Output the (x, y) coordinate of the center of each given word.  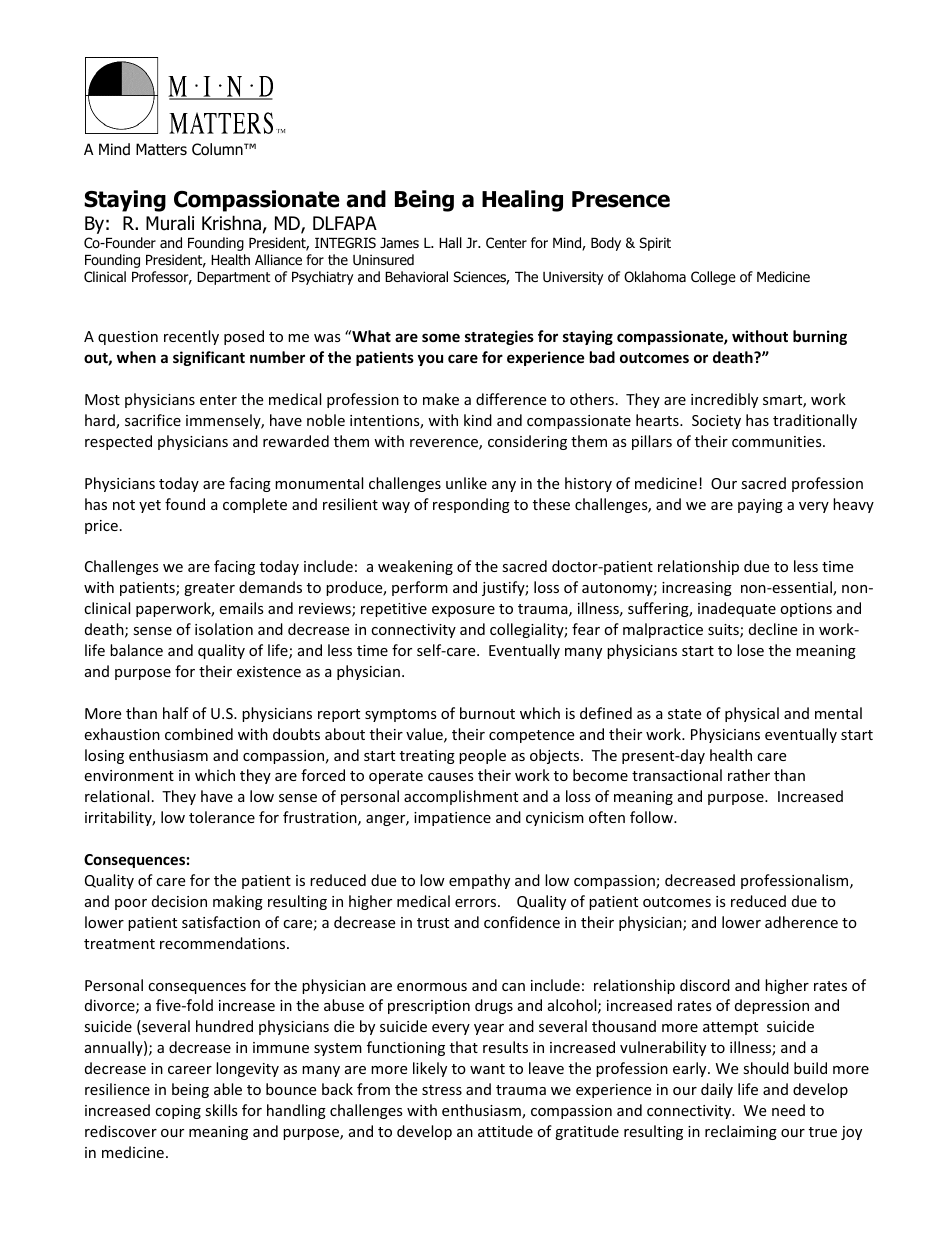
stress (442, 1090)
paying (760, 506)
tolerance (222, 817)
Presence (621, 199)
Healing (522, 201)
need (788, 1110)
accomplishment (461, 797)
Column (218, 149)
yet (150, 506)
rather (749, 775)
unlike (466, 483)
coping (178, 1112)
